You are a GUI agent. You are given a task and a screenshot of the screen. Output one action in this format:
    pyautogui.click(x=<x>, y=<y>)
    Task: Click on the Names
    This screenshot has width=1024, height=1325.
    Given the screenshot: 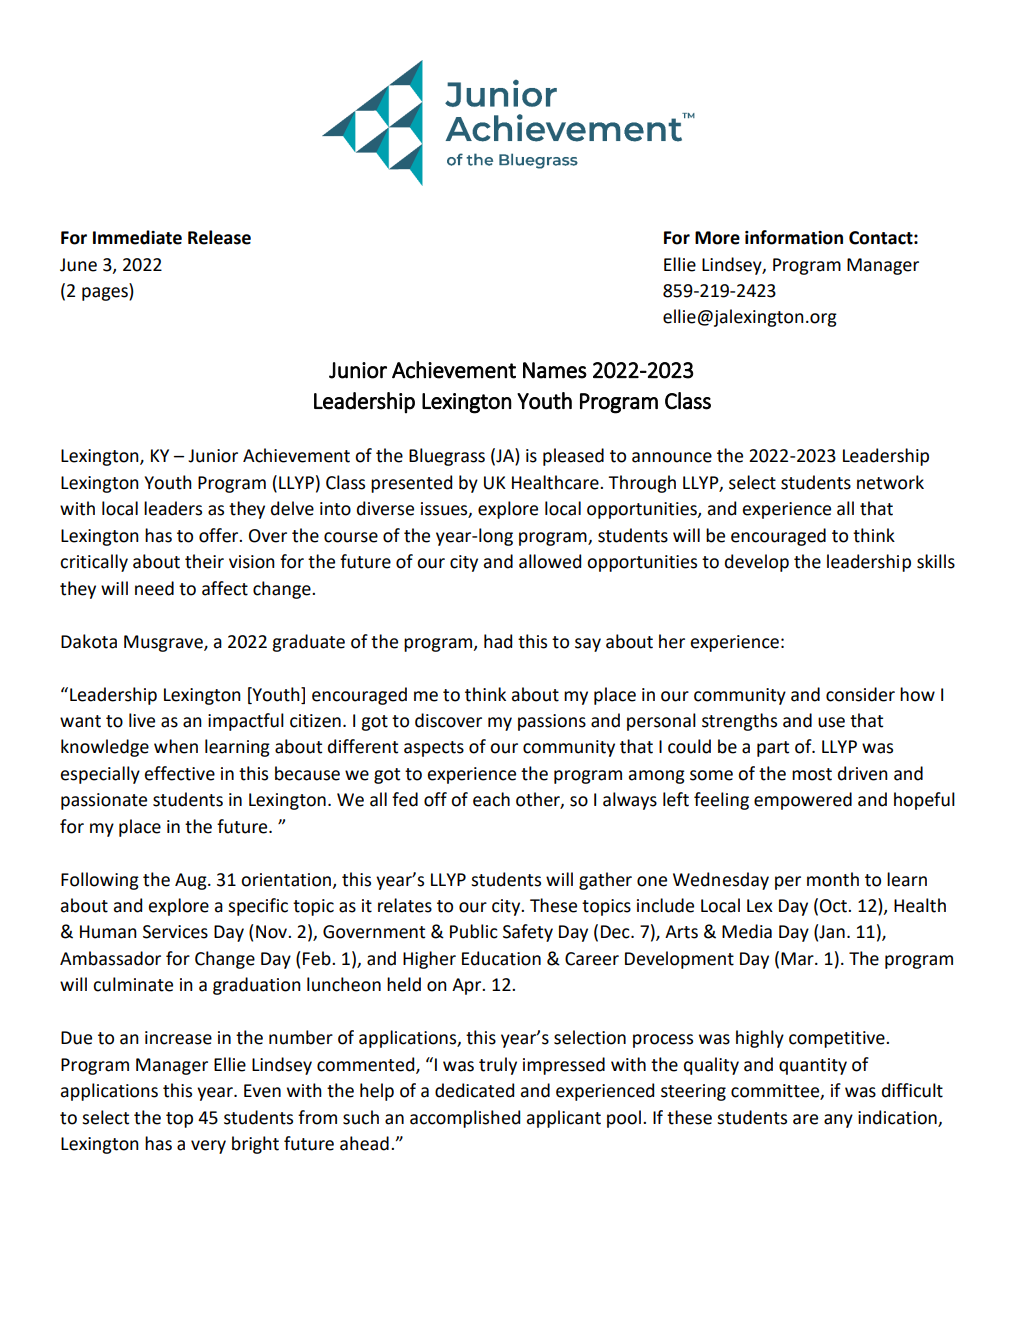 What is the action you would take?
    pyautogui.click(x=555, y=370)
